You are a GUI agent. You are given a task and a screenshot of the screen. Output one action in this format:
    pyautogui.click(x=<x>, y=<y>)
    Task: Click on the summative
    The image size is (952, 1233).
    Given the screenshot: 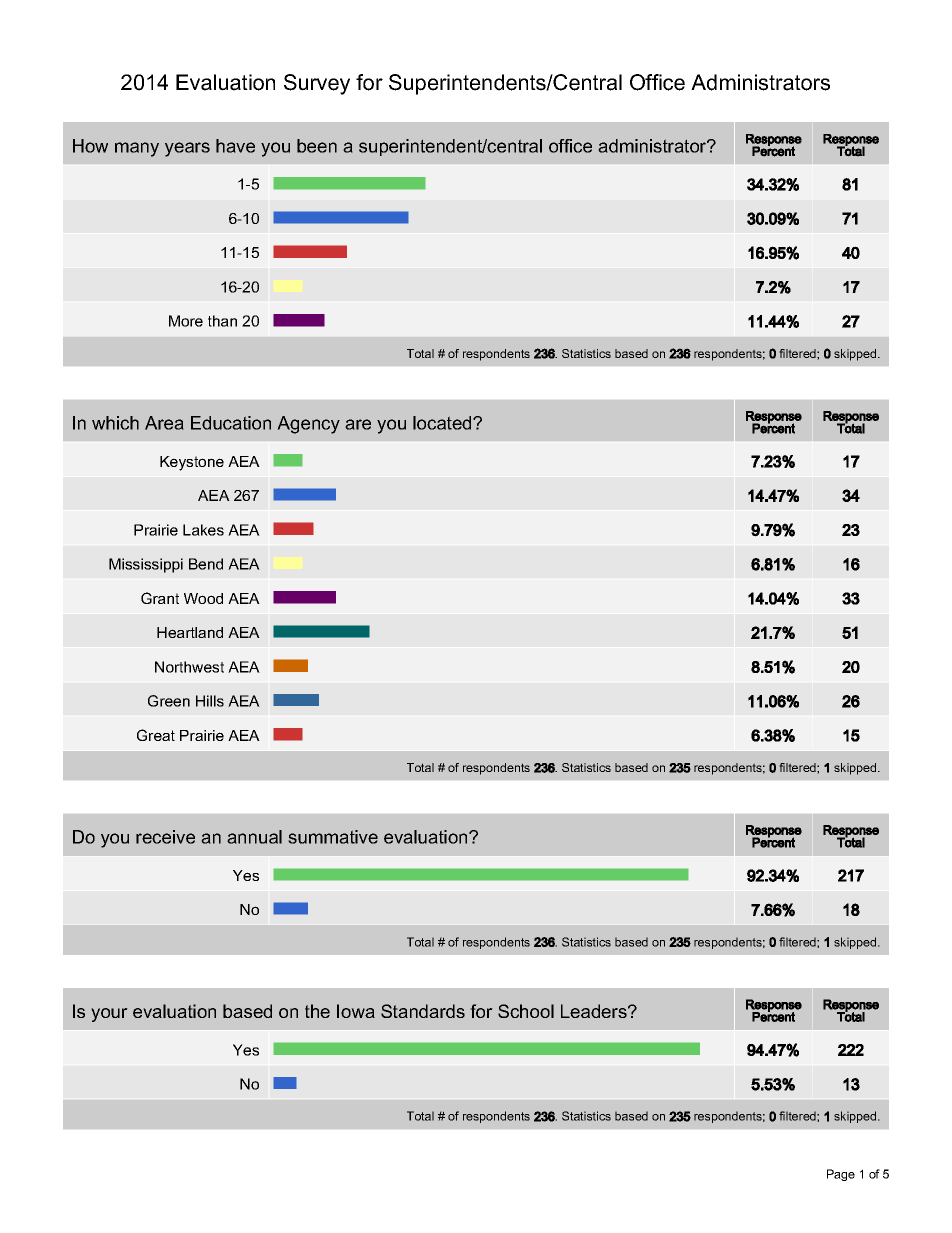 What is the action you would take?
    pyautogui.click(x=333, y=837)
